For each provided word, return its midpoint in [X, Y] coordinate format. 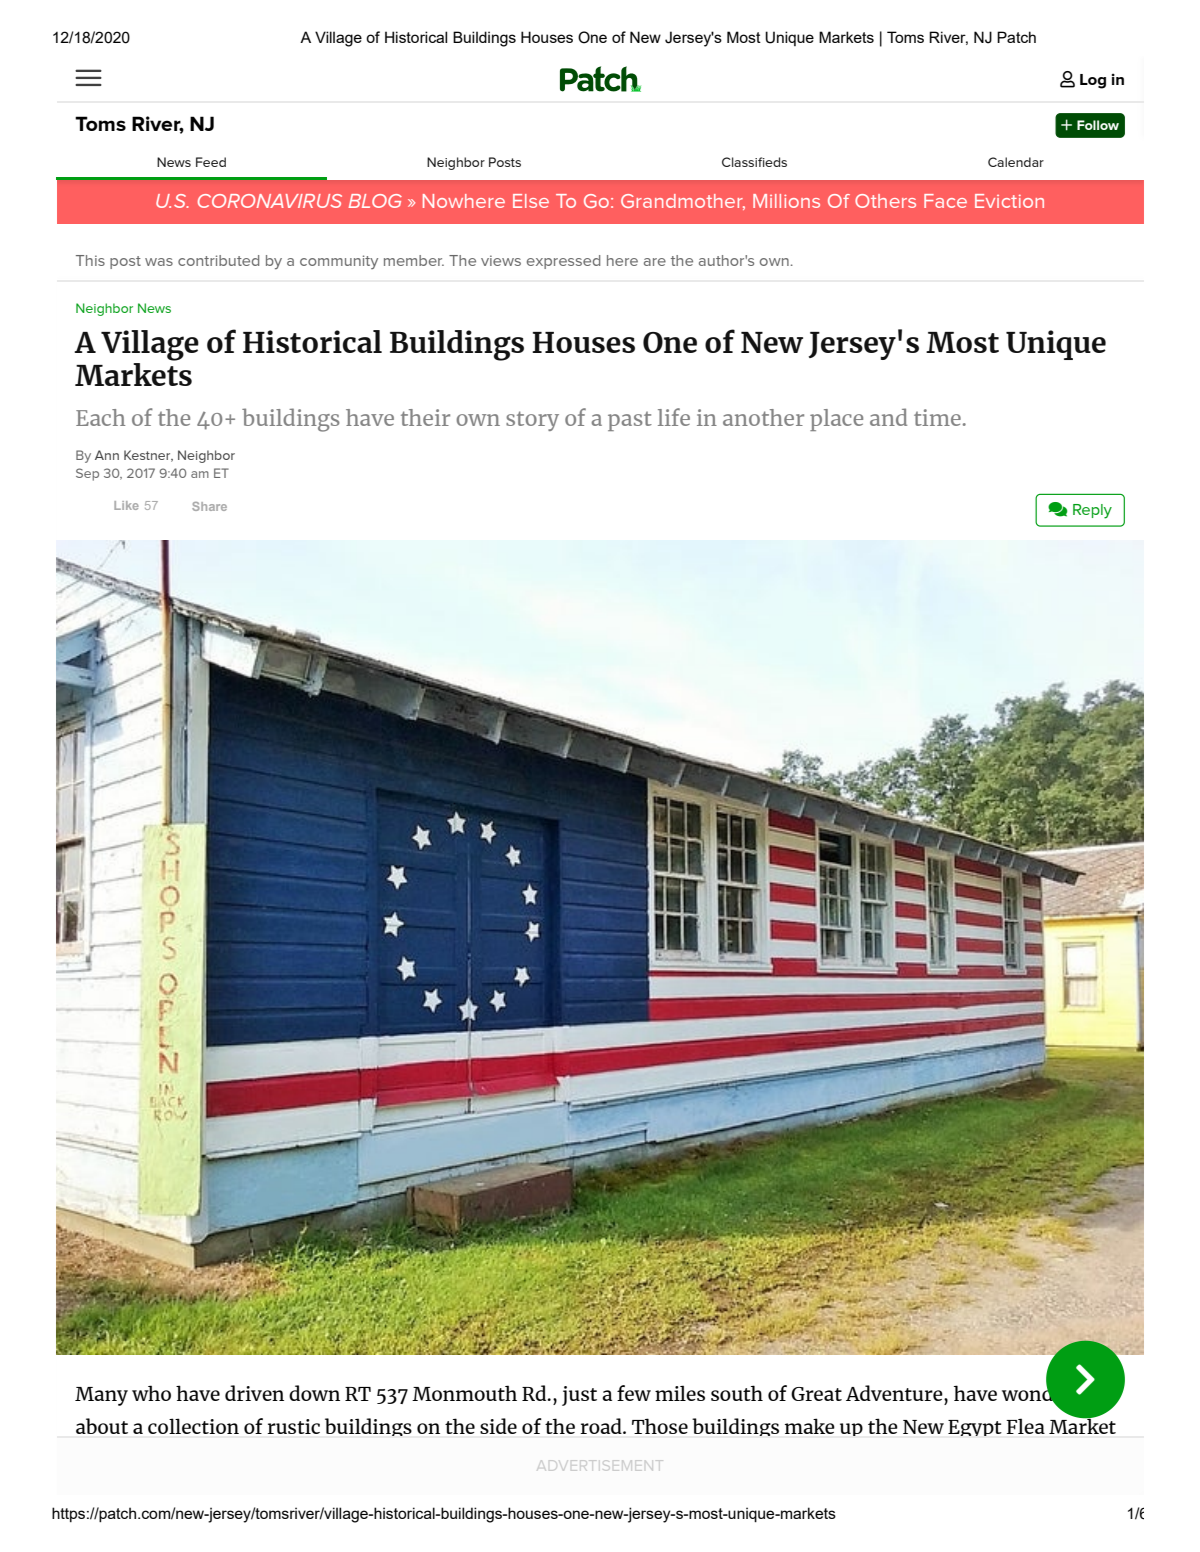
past [630, 421]
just [579, 1396]
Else [531, 201]
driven [254, 1393]
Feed [211, 162]
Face [945, 201]
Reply [1092, 511]
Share [209, 506]
